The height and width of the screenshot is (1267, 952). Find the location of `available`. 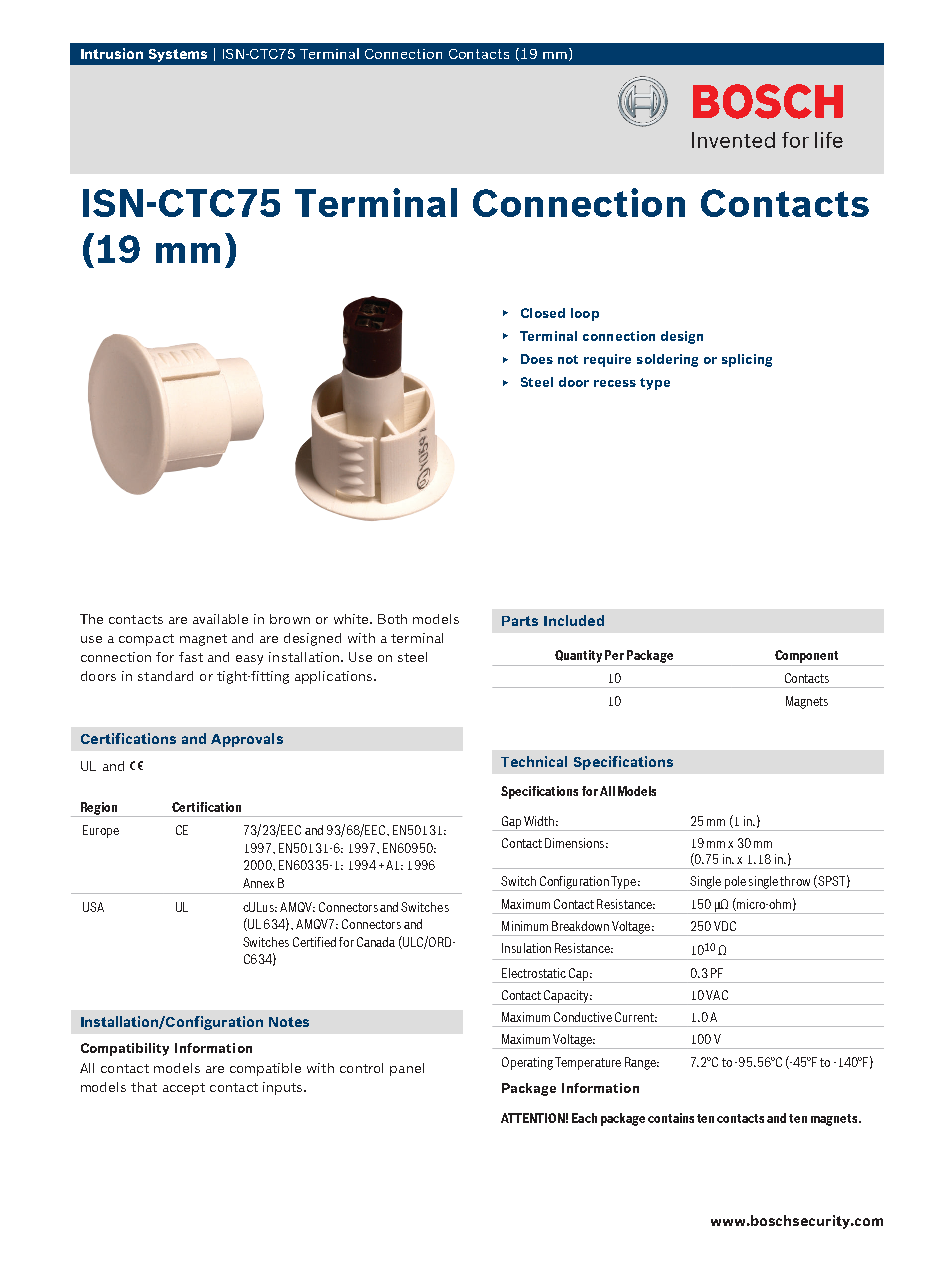

available is located at coordinates (220, 619).
